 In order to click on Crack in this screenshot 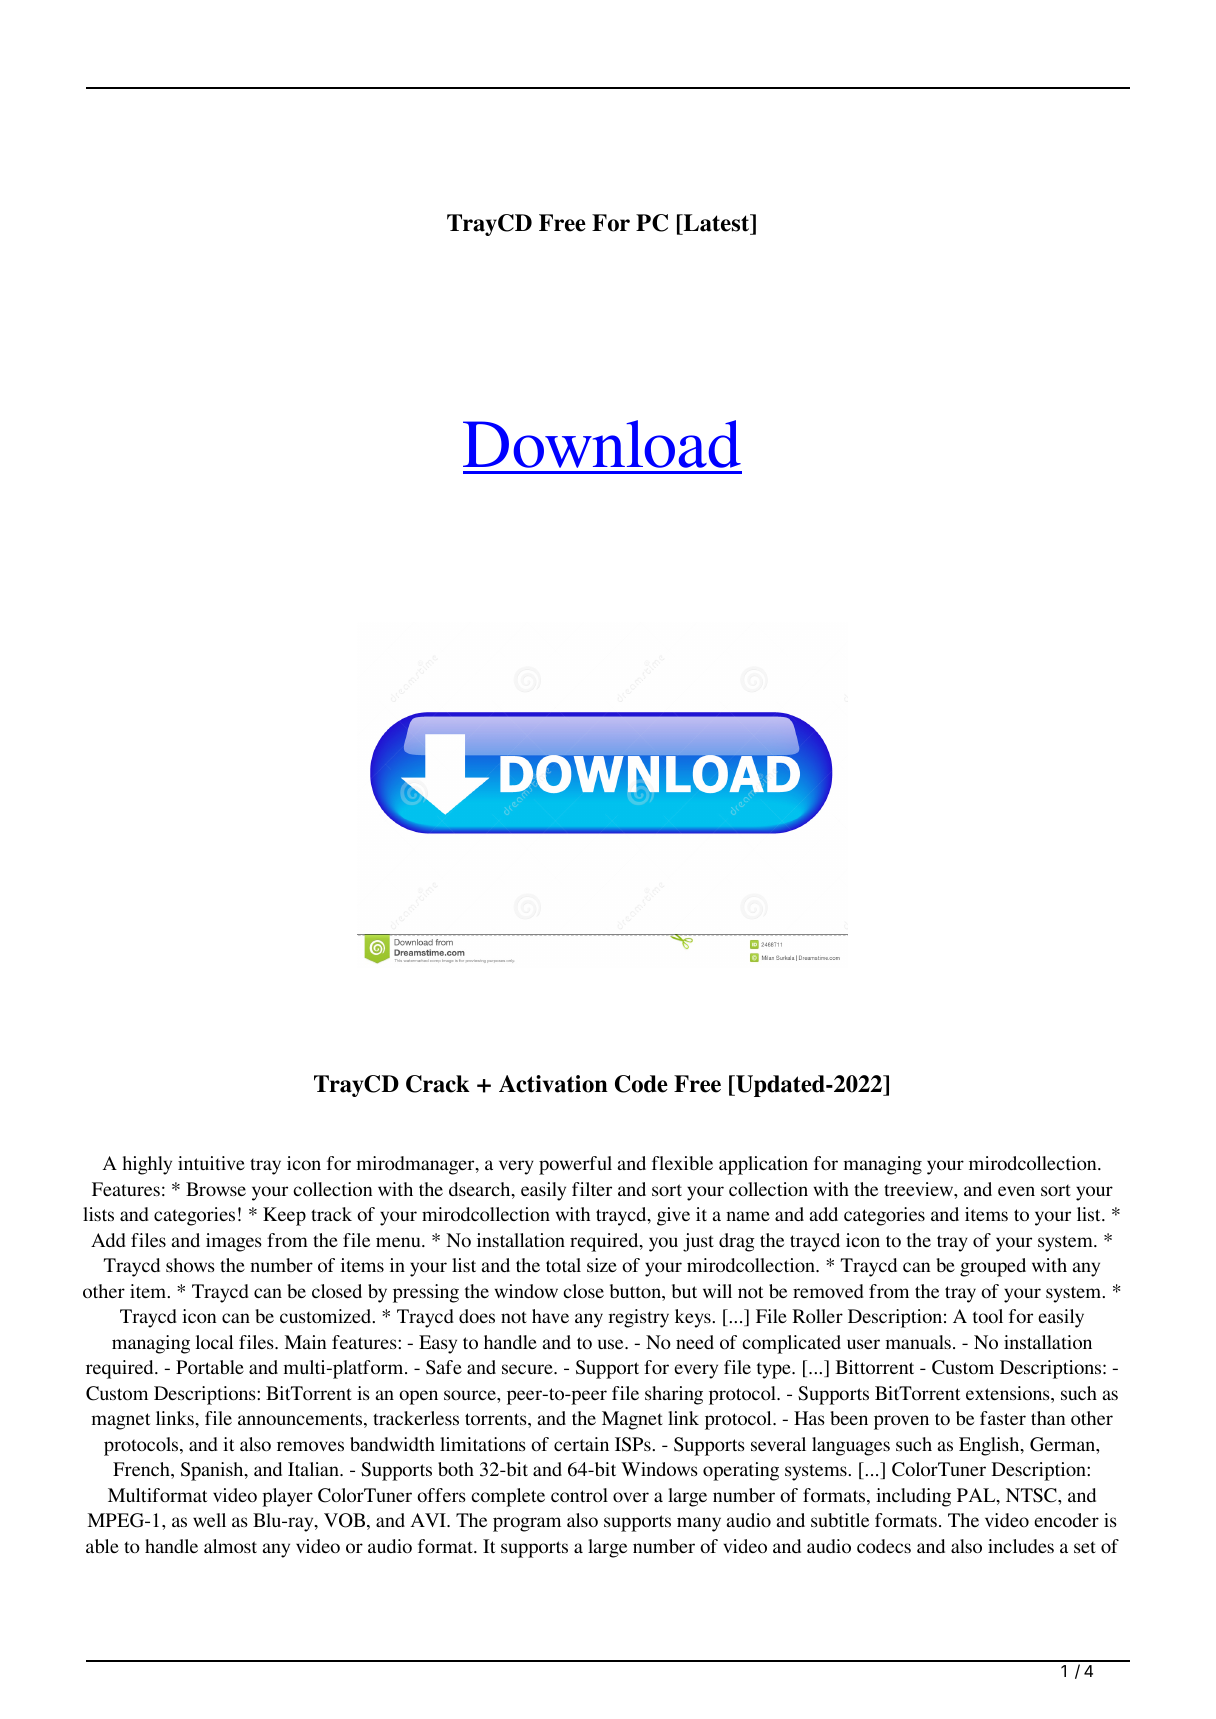, I will do `click(438, 1084)`.
